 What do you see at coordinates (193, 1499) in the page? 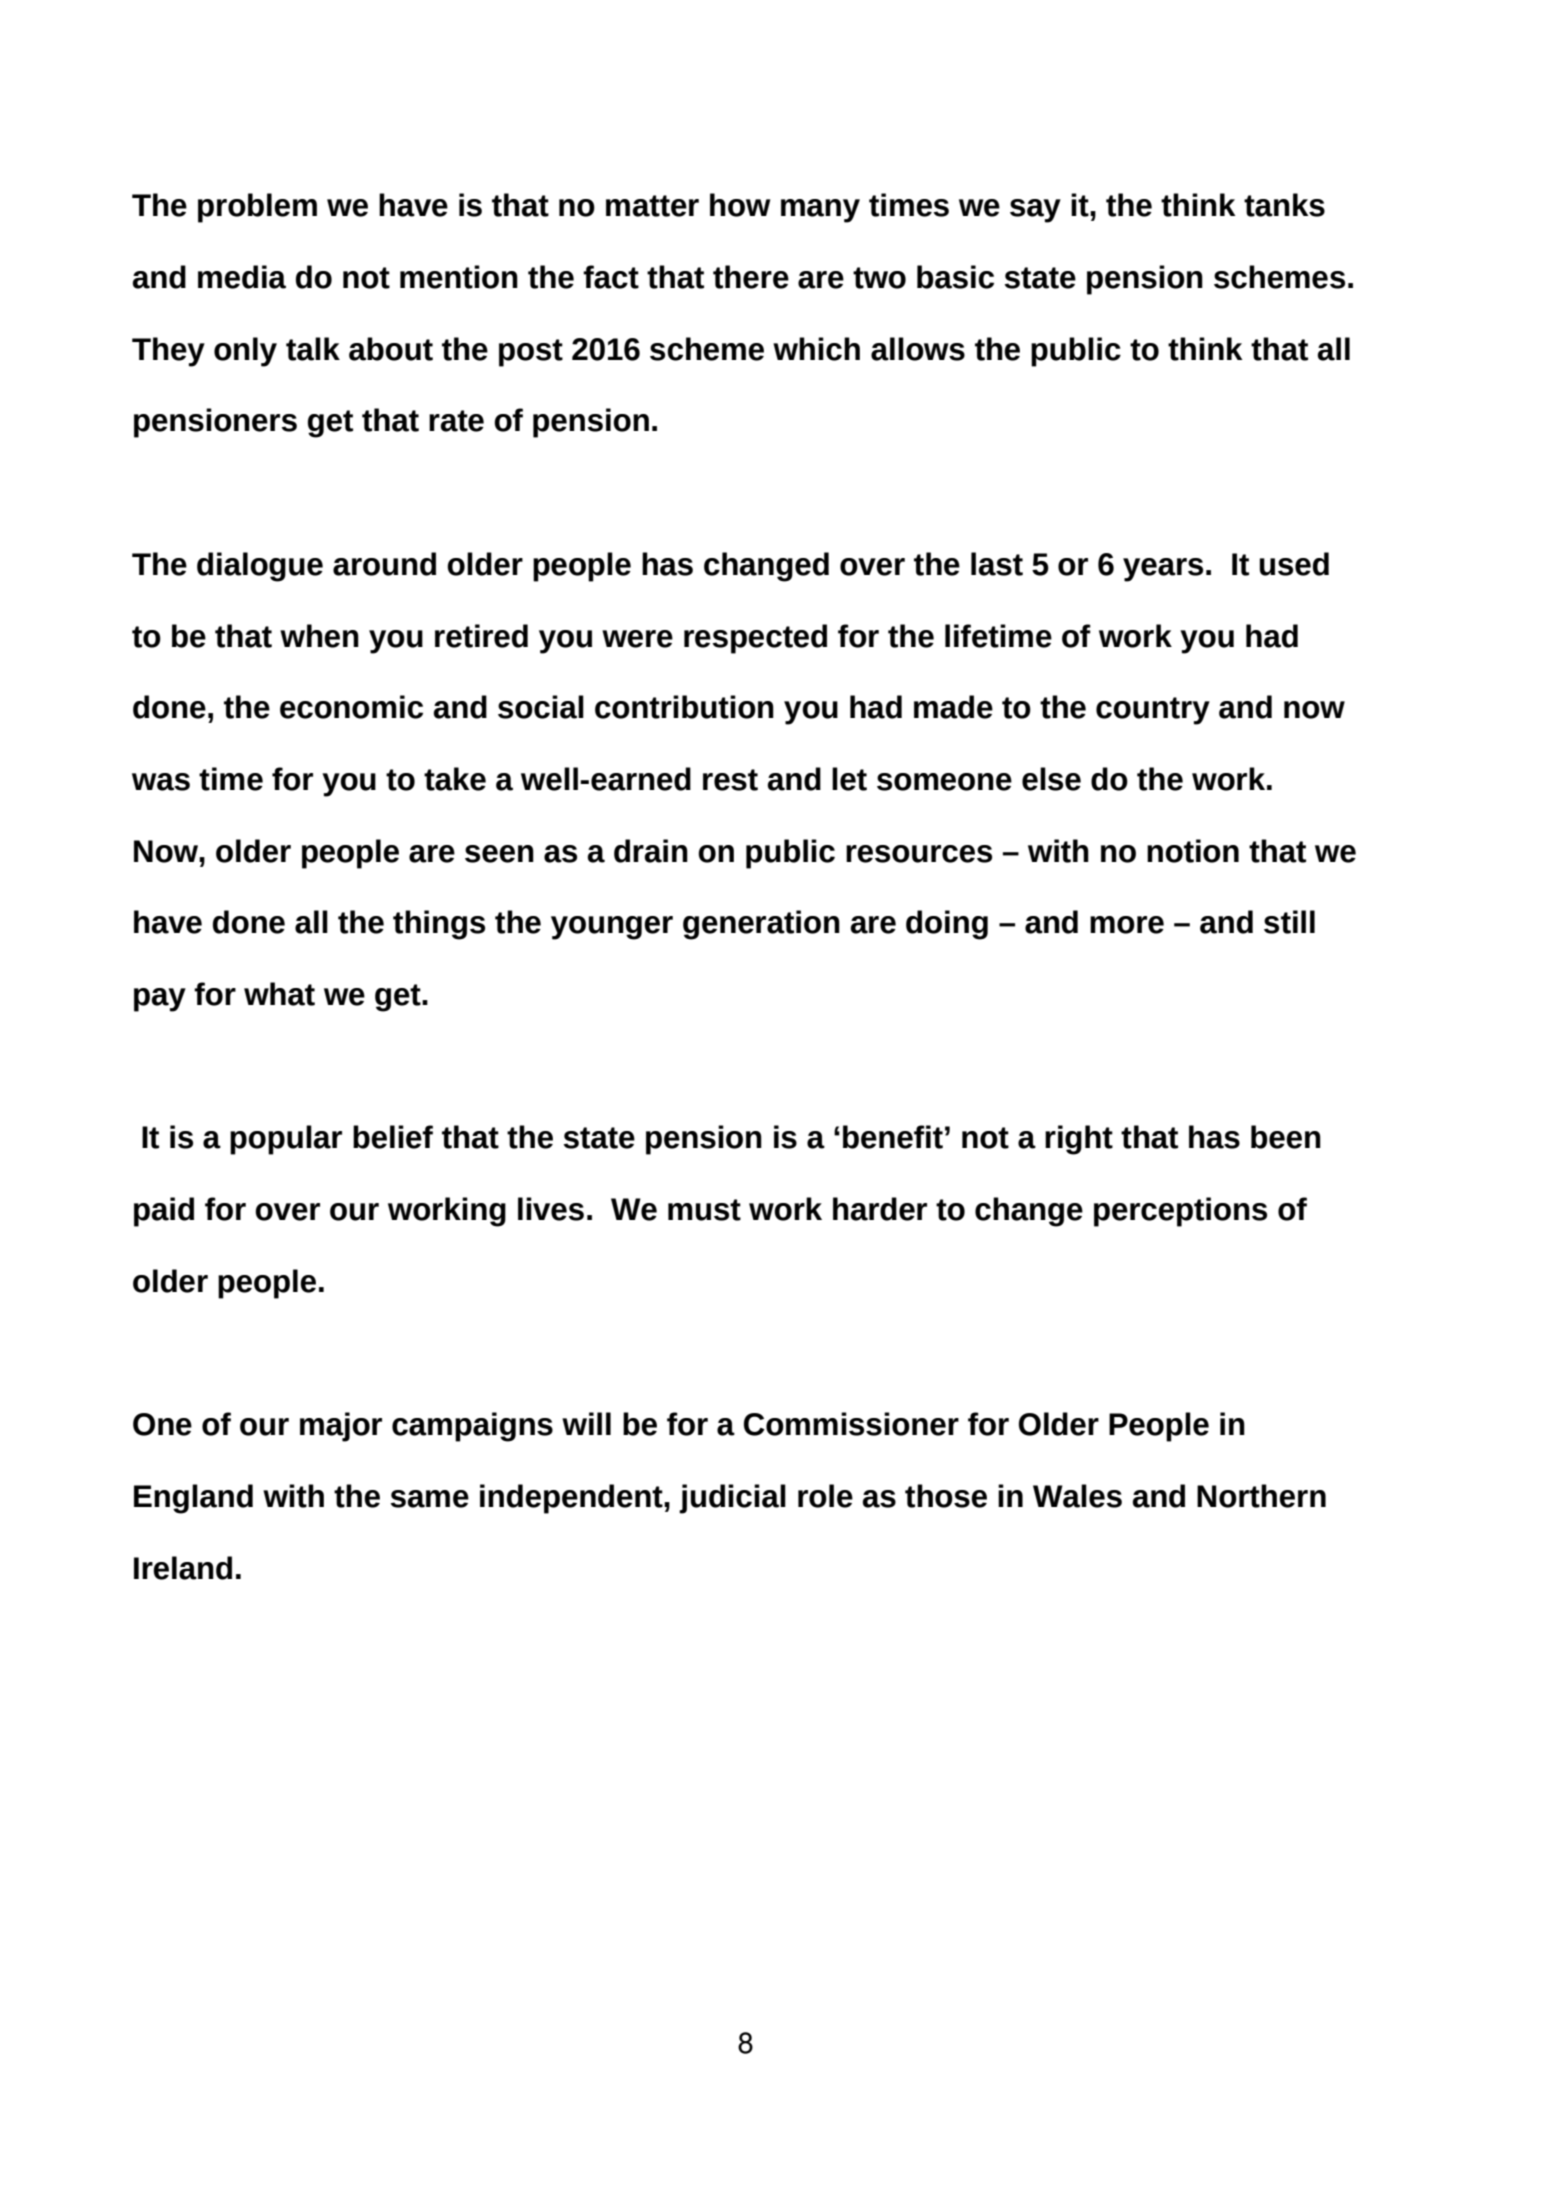
I see `England` at bounding box center [193, 1499].
